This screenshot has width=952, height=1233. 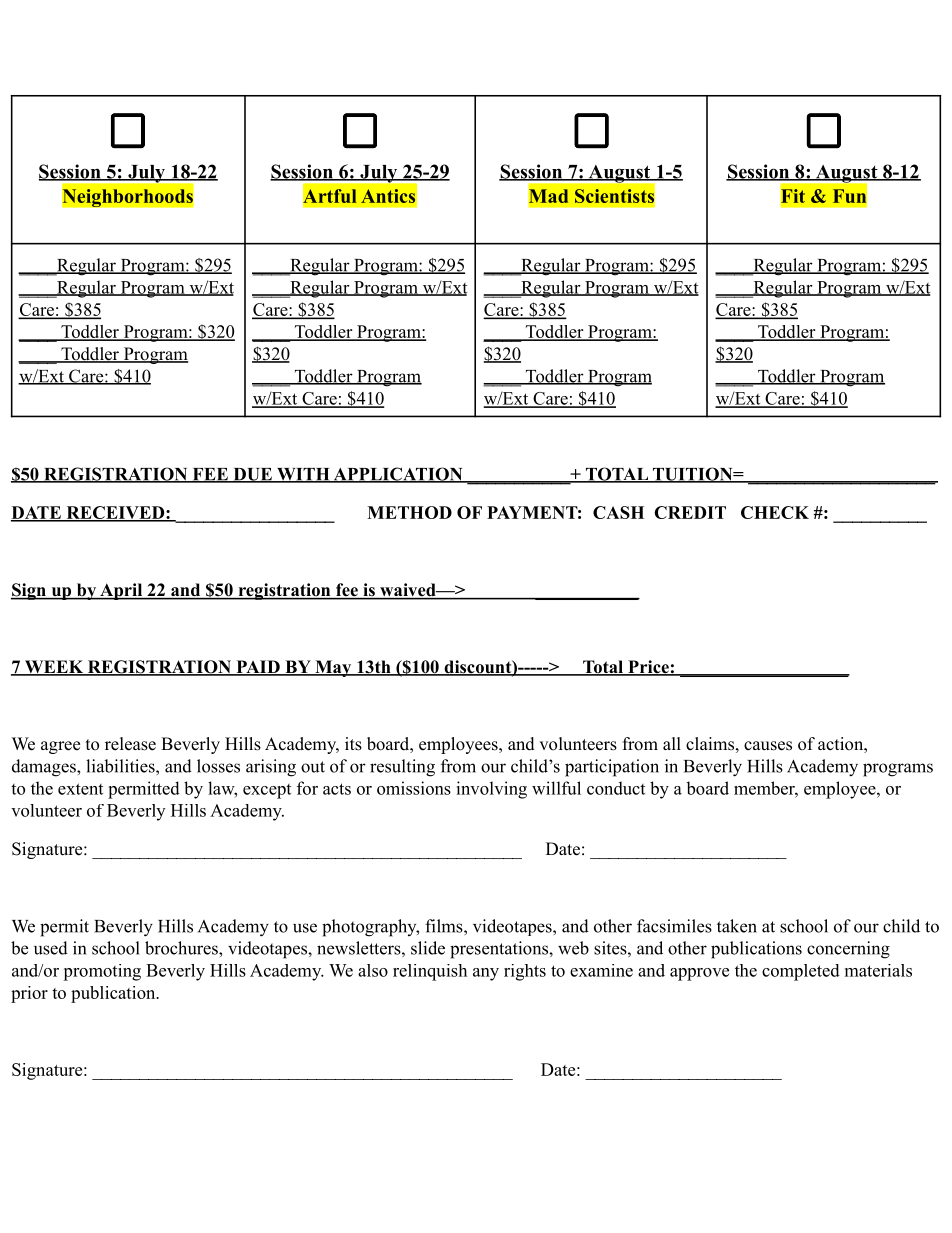 What do you see at coordinates (102, 972) in the screenshot?
I see `promoting` at bounding box center [102, 972].
